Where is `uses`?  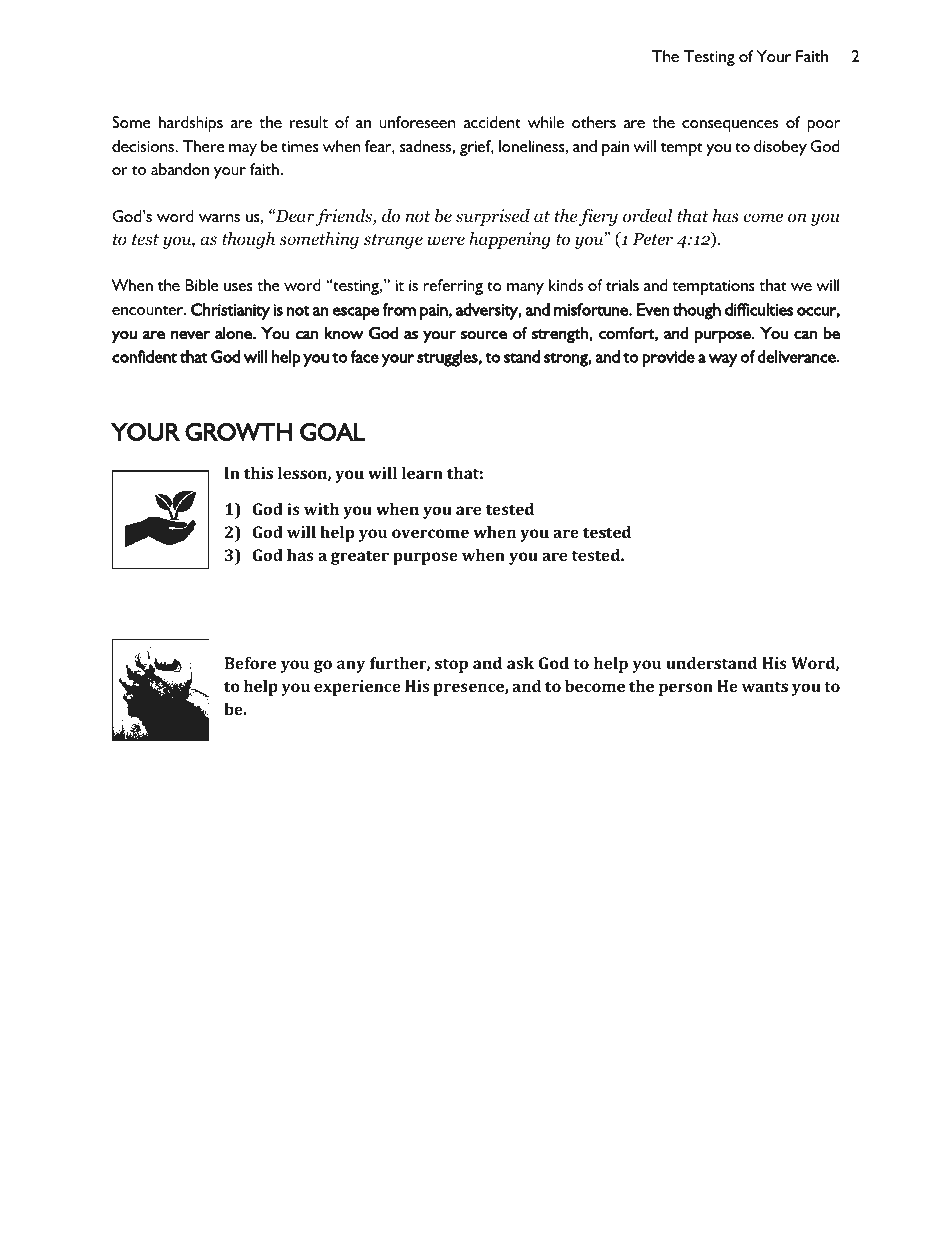 uses is located at coordinates (238, 287).
